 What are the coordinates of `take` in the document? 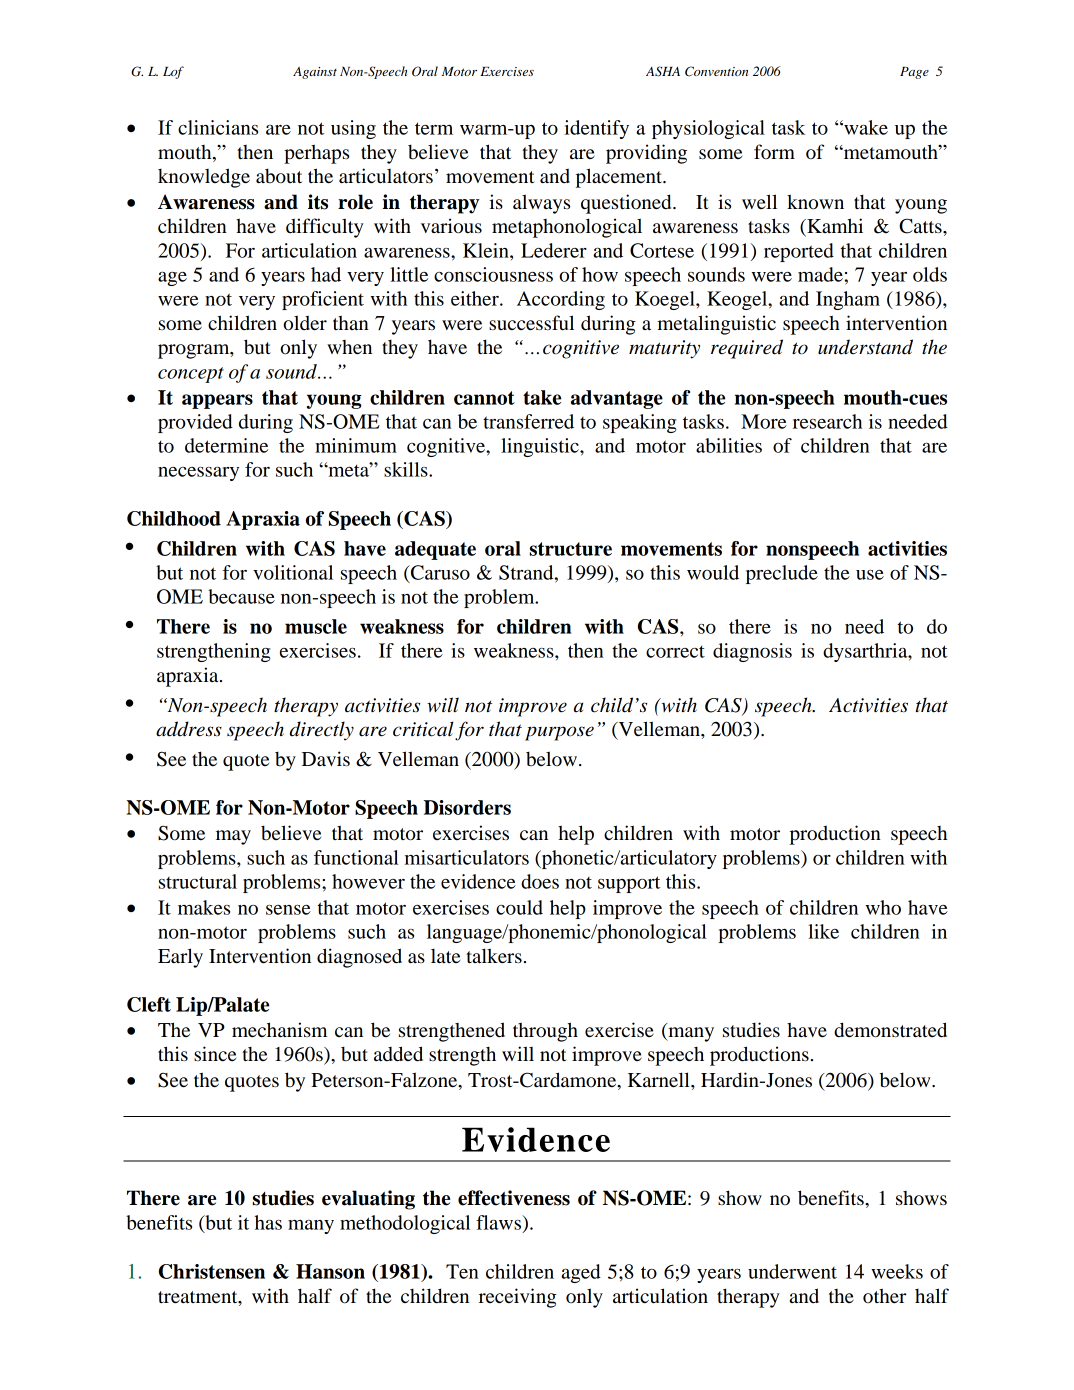 It's located at (542, 397).
